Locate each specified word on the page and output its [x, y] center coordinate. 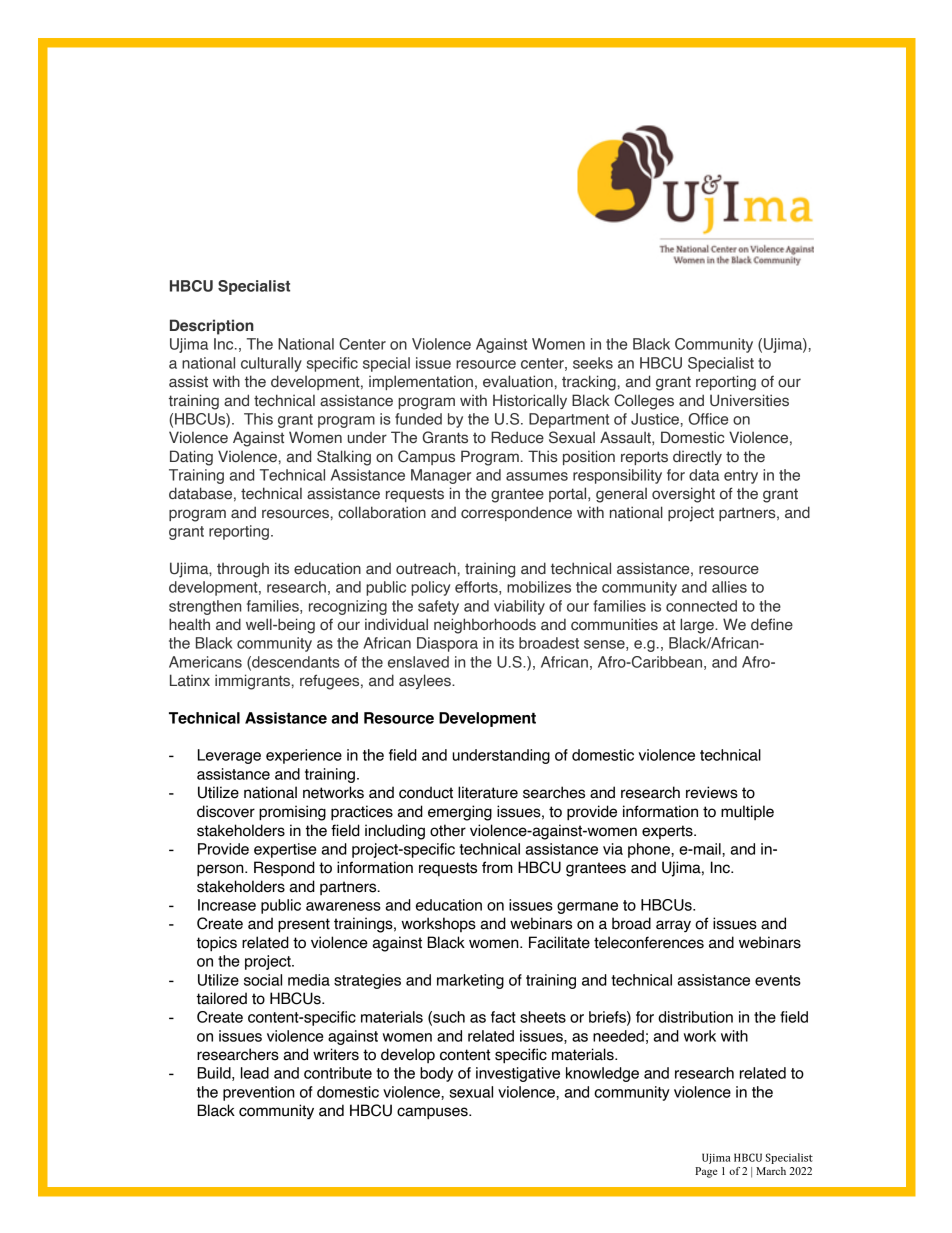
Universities [749, 400]
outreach [426, 568]
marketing [470, 981]
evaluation [518, 381]
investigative [518, 1074]
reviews [712, 792]
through [243, 570]
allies [729, 587]
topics [217, 943]
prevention [259, 1093]
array [673, 926]
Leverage [229, 756]
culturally [271, 364]
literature [488, 792]
